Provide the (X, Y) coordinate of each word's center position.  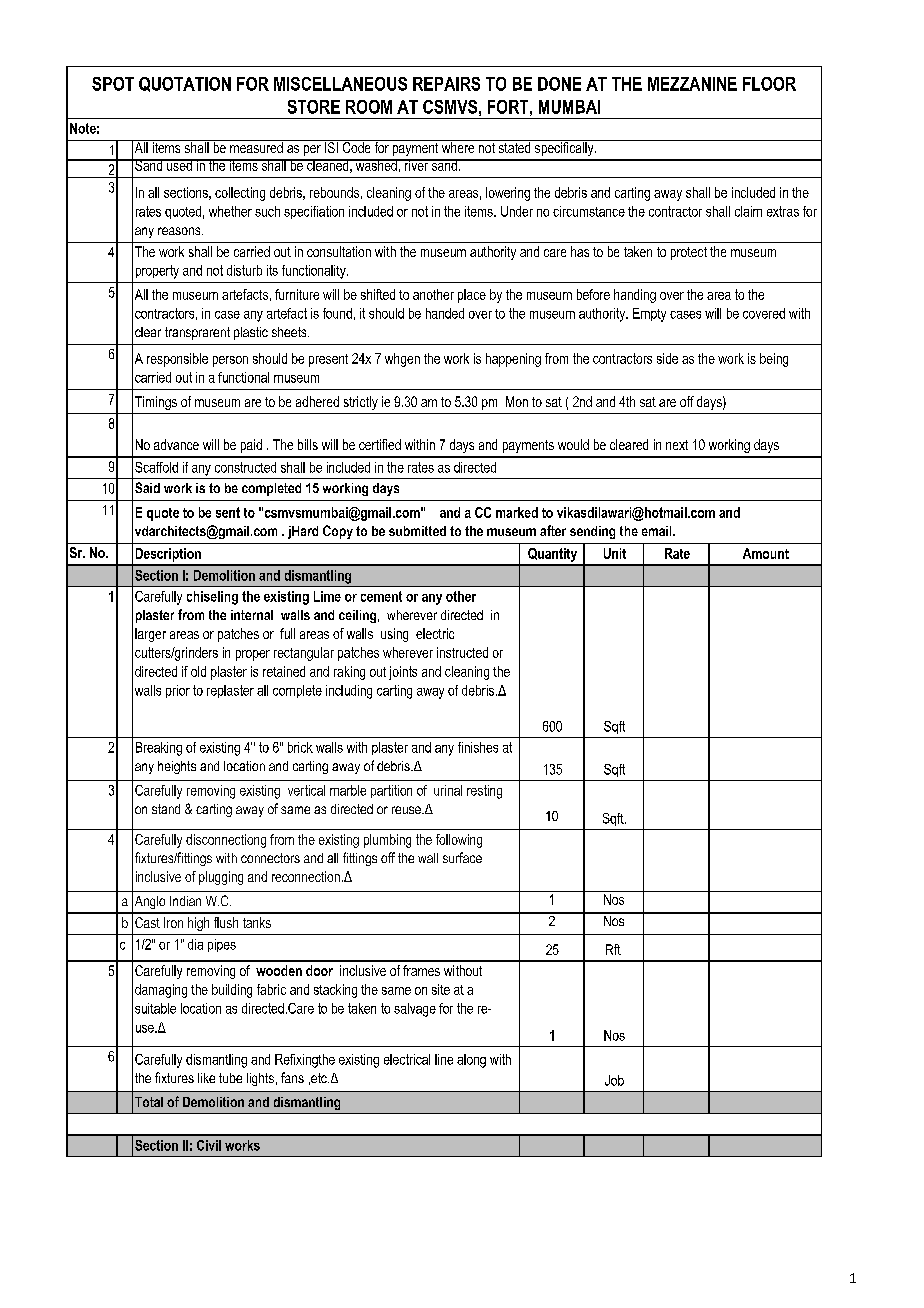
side (667, 358)
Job (614, 1080)
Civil (209, 1145)
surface (462, 857)
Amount (766, 553)
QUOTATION (185, 84)
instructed (462, 652)
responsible (177, 360)
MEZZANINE (692, 84)
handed (445, 313)
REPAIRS (446, 84)
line (444, 1059)
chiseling (212, 598)
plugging (221, 878)
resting (484, 792)
